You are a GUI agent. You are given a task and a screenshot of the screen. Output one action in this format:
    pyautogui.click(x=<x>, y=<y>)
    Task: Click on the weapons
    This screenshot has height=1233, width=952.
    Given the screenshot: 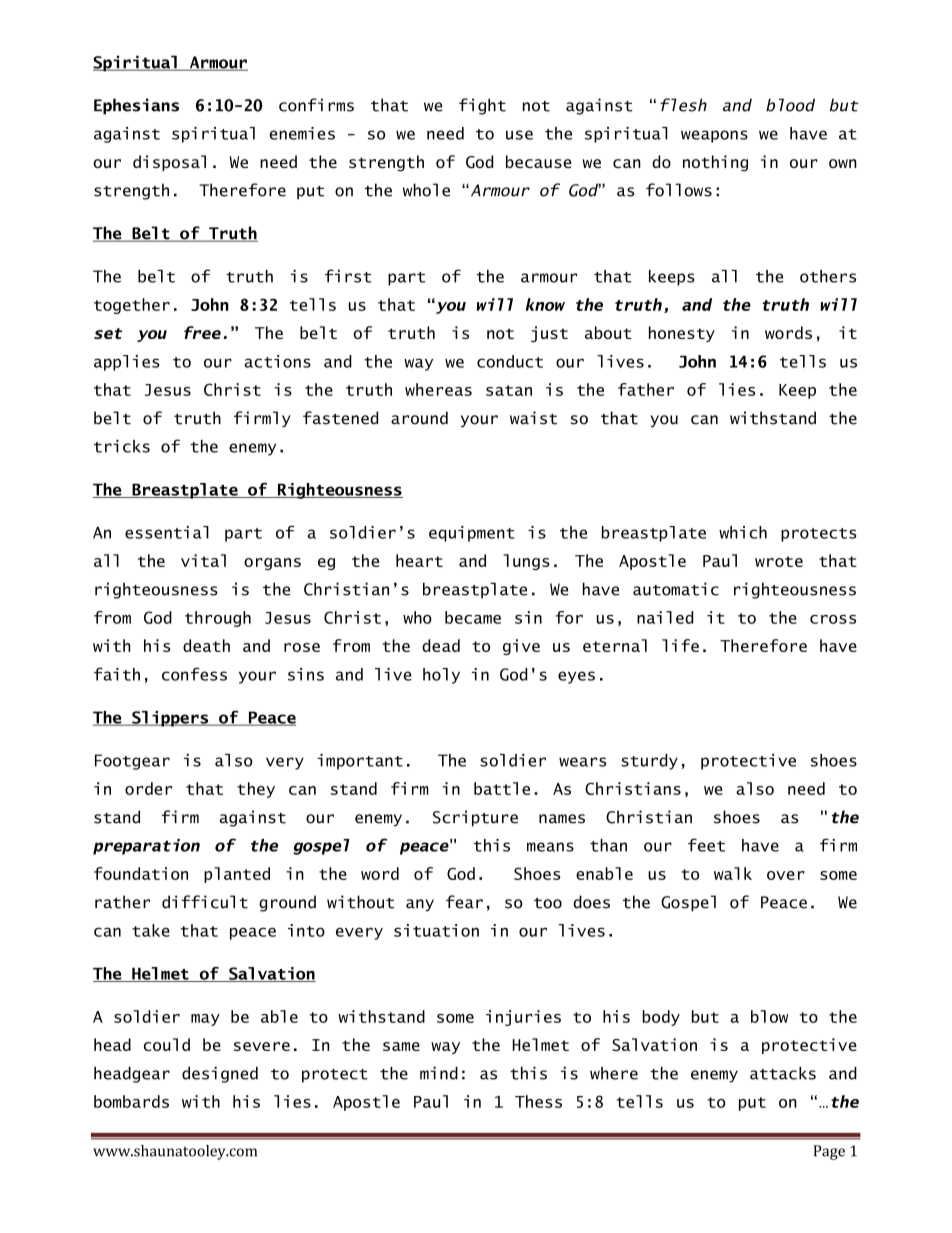 What is the action you would take?
    pyautogui.click(x=714, y=136)
